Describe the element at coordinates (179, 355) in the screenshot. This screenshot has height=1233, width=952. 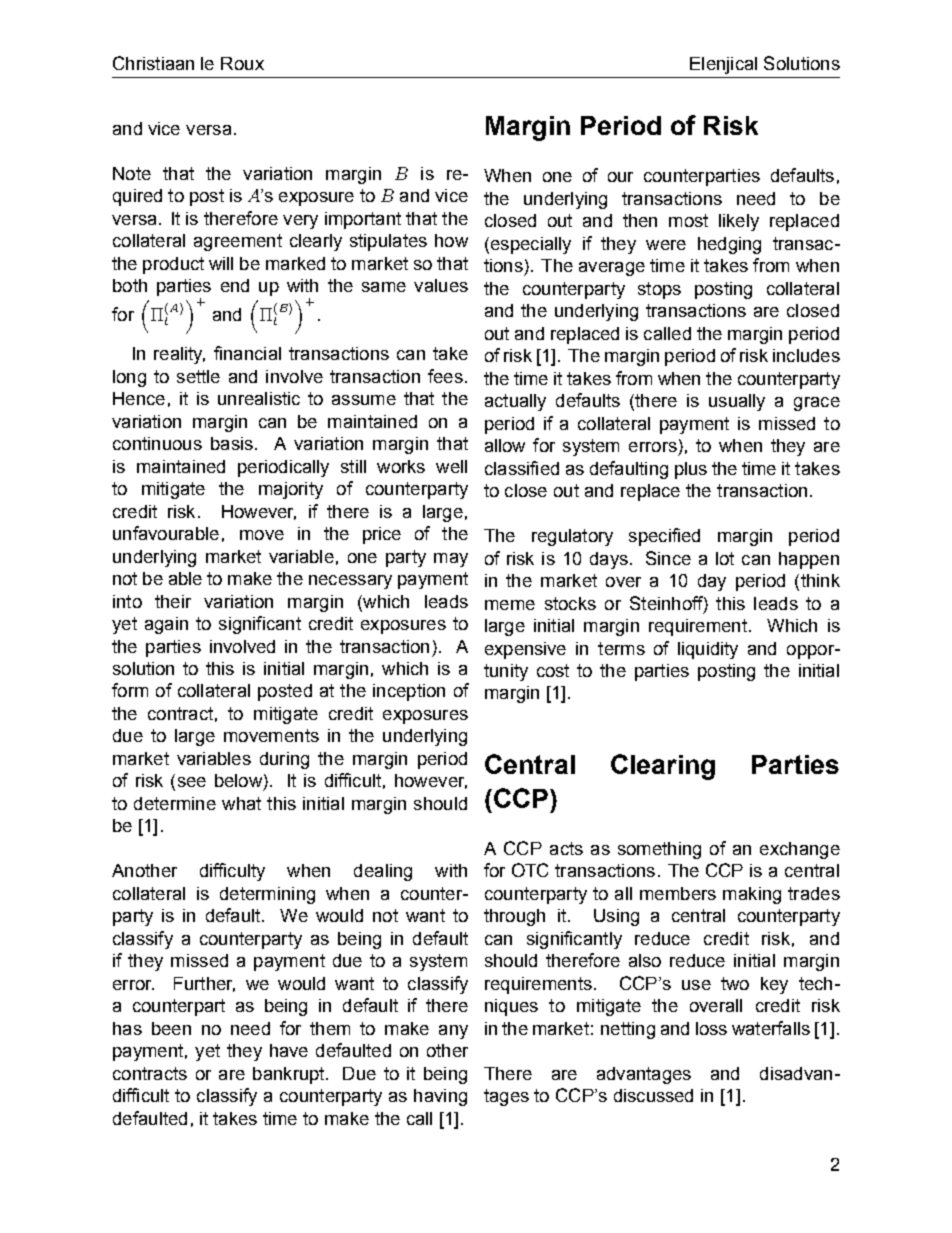
I see `reality` at that location.
